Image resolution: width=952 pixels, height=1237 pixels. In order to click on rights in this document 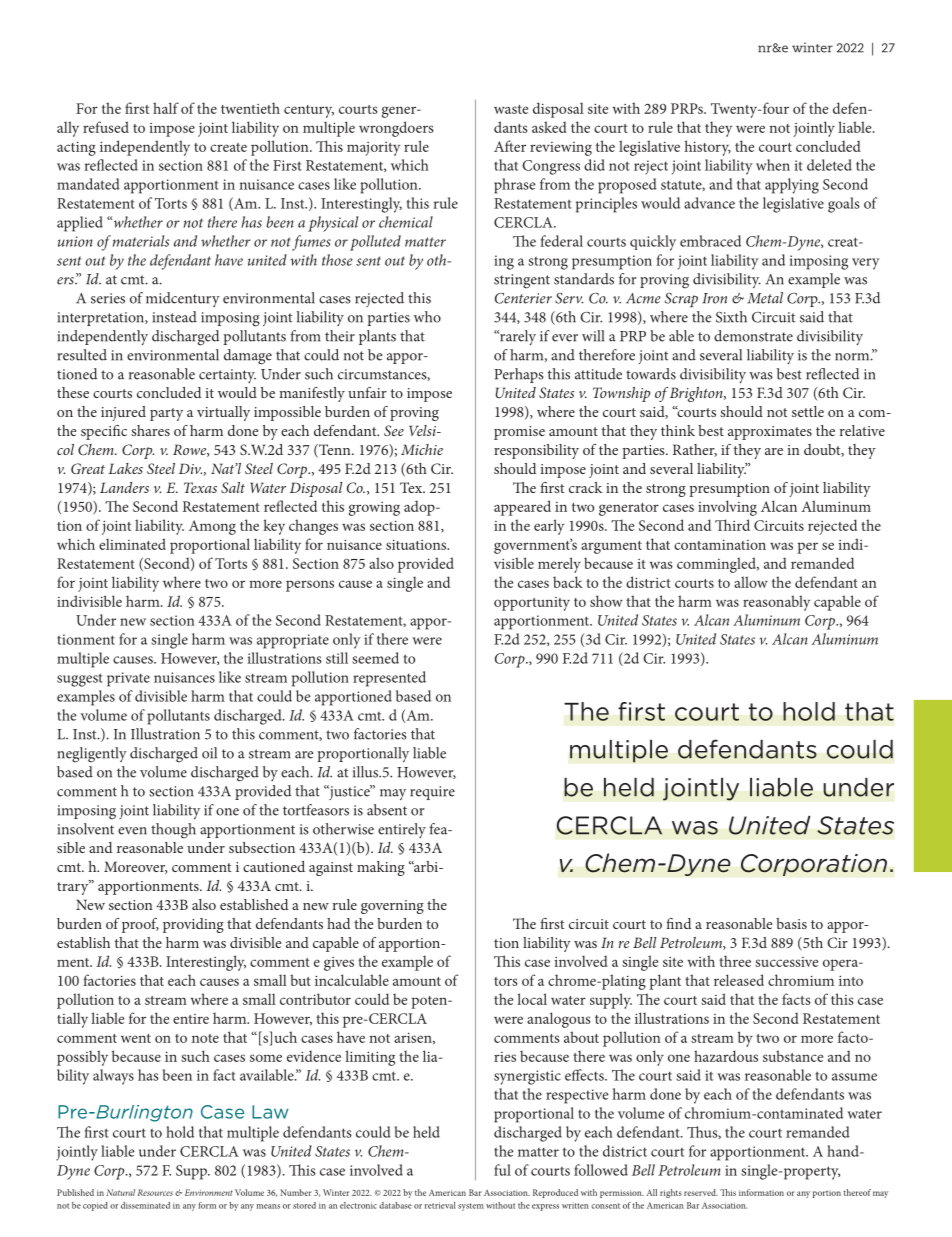, I will do `click(671, 1193)`.
